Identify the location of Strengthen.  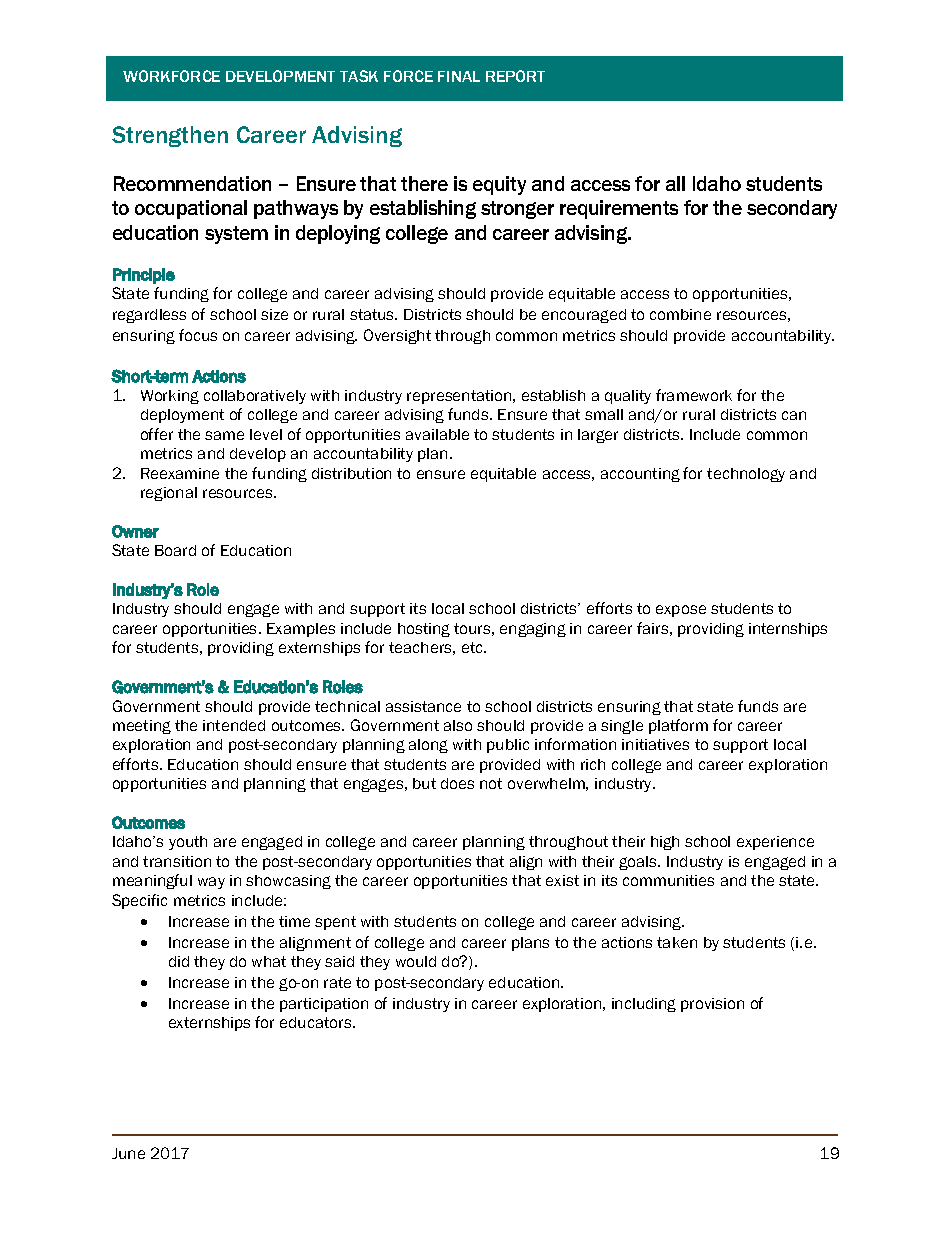
(170, 136).
